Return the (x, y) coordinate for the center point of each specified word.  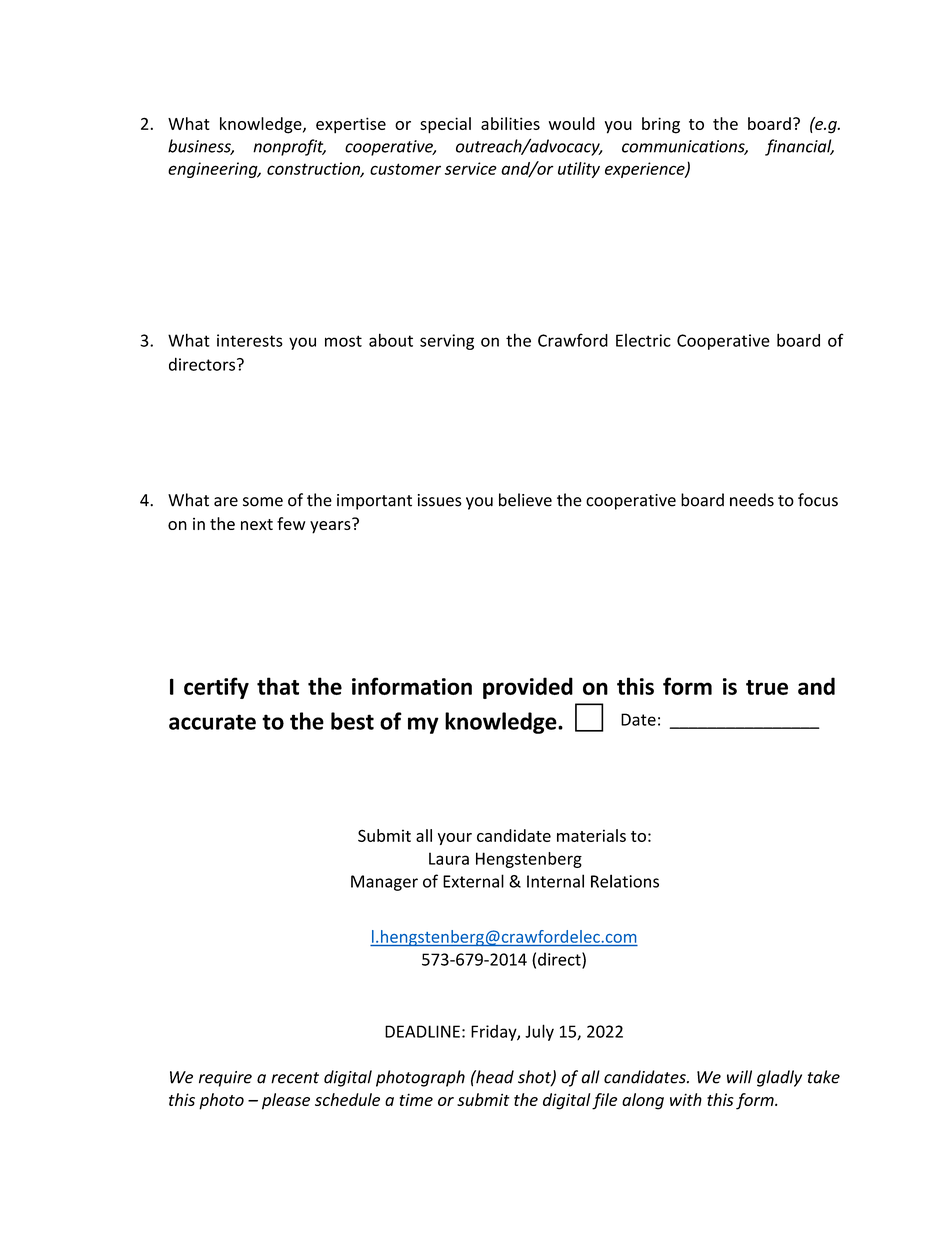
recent (295, 1078)
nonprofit (289, 147)
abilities (510, 123)
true (767, 687)
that (278, 686)
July (539, 1032)
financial (799, 147)
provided (528, 688)
